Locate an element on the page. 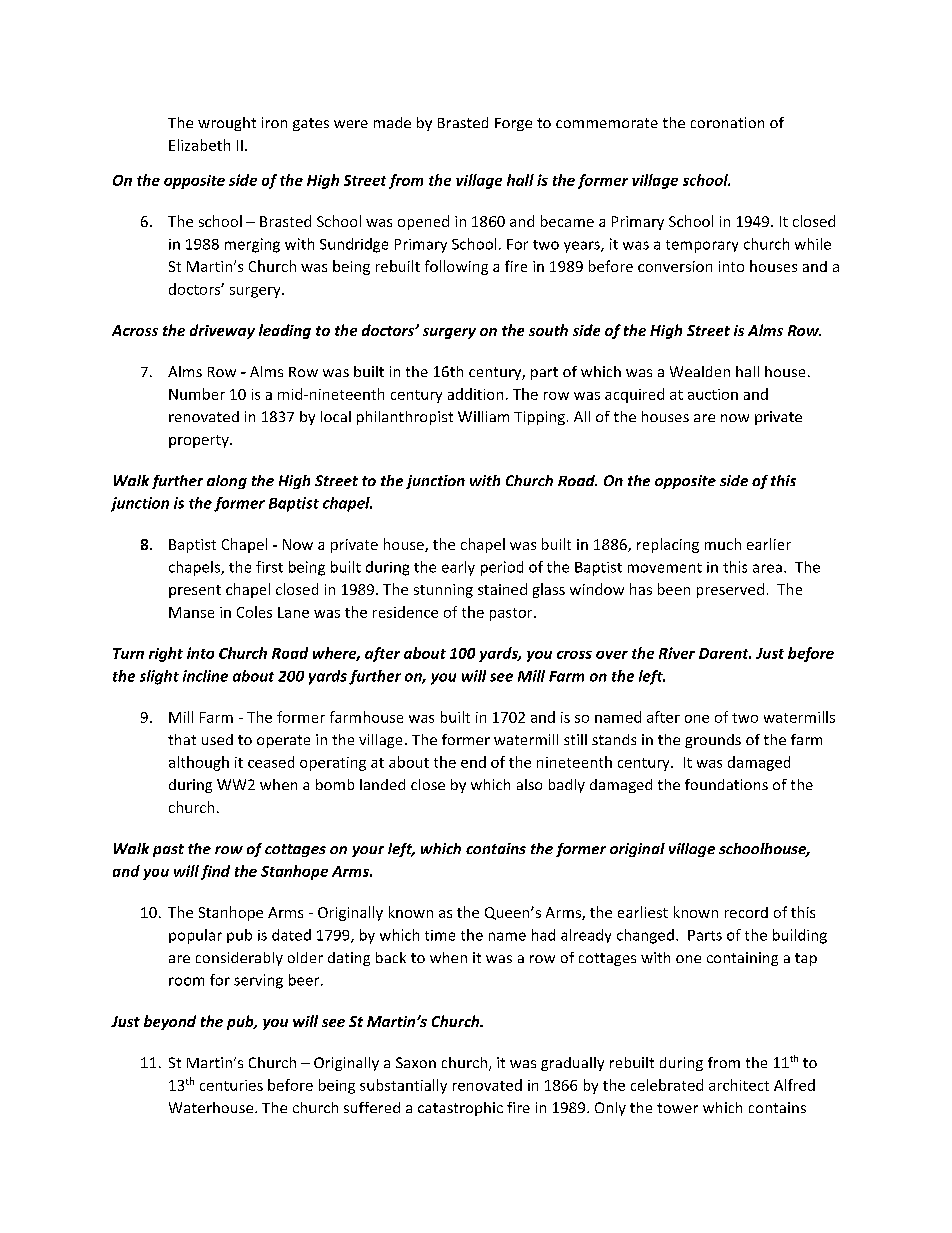 The height and width of the page is (1233, 952). architect is located at coordinates (739, 1085).
